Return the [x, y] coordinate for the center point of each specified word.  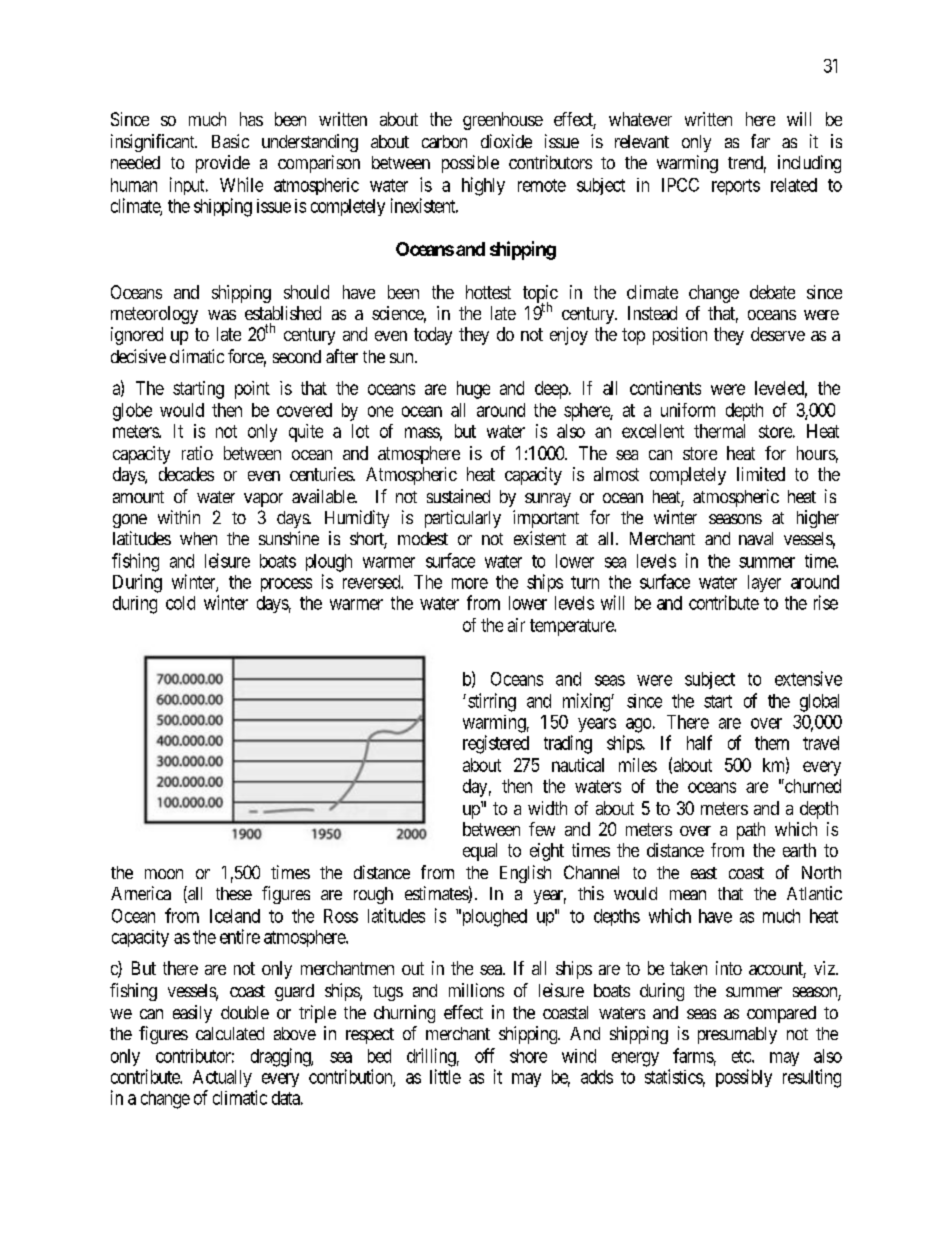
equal [480, 852]
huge [473, 390]
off [485, 1055]
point [252, 390]
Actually [222, 1078]
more [470, 583]
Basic [230, 141]
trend [747, 164]
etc [742, 1056]
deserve [778, 334]
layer [764, 583]
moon [164, 874]
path [751, 831]
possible [470, 164]
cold [180, 603]
